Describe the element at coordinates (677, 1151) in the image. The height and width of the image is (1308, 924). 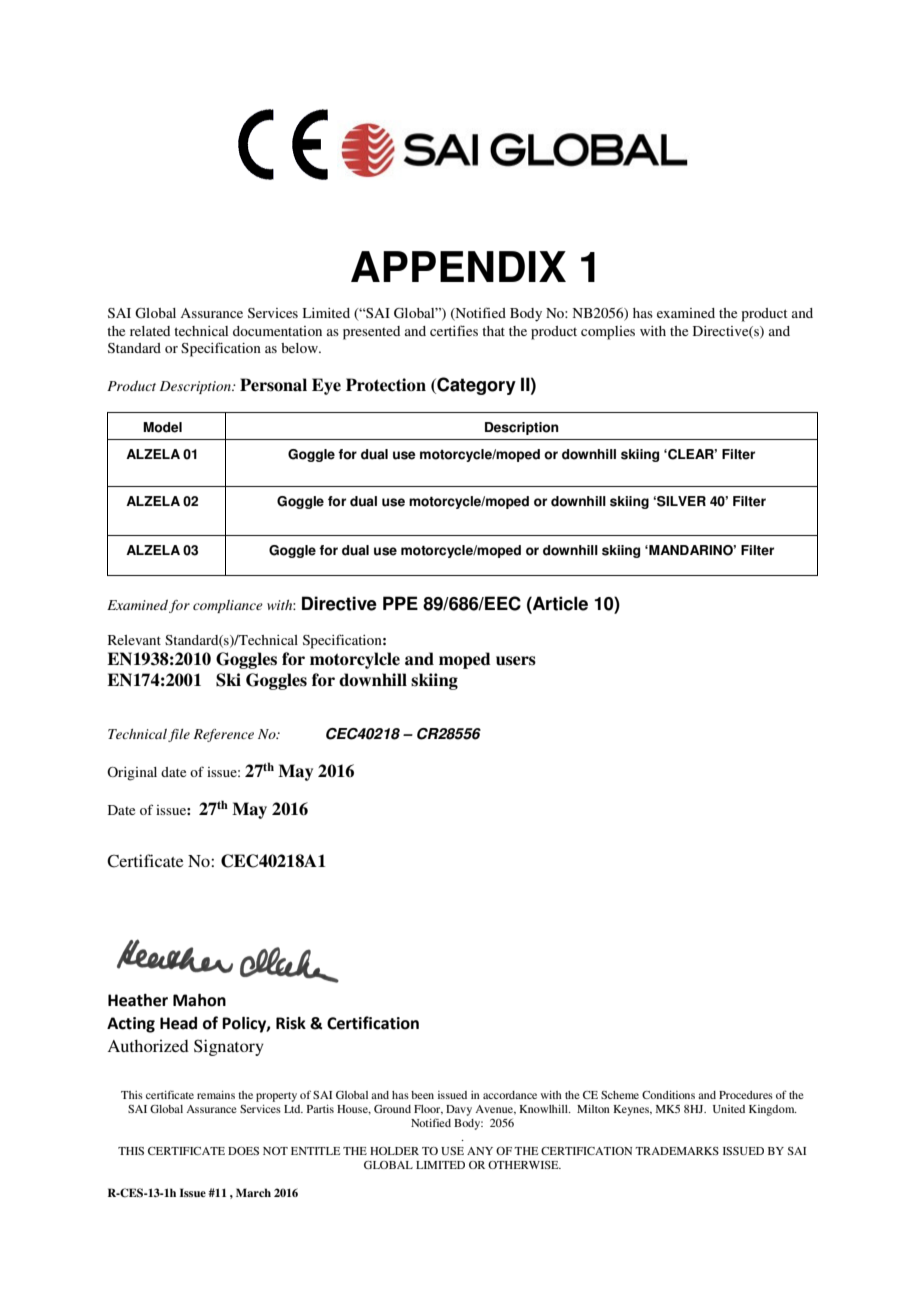
I see `TRADEMARKS` at that location.
